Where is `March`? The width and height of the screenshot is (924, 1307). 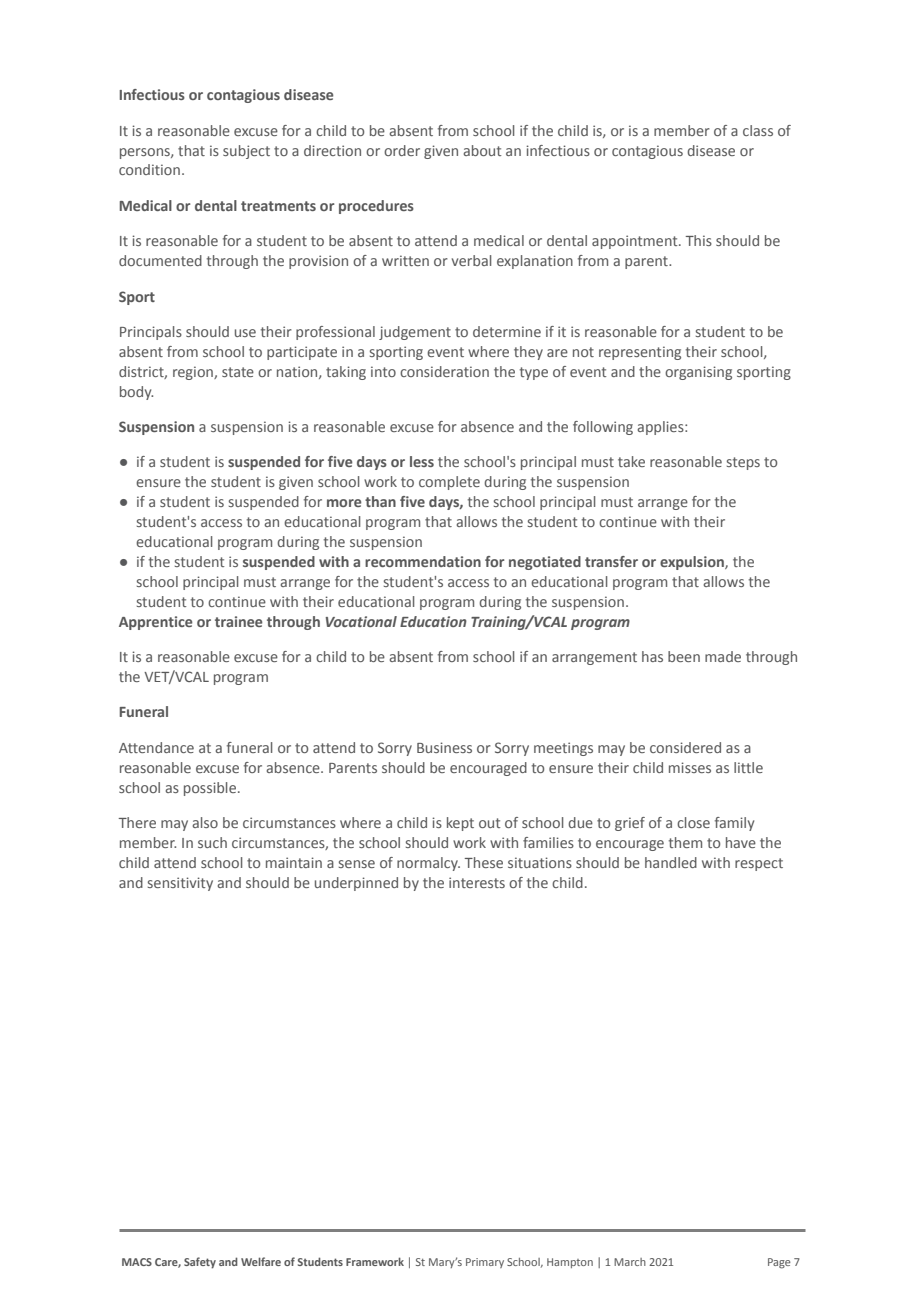 March is located at coordinates (630, 1262).
